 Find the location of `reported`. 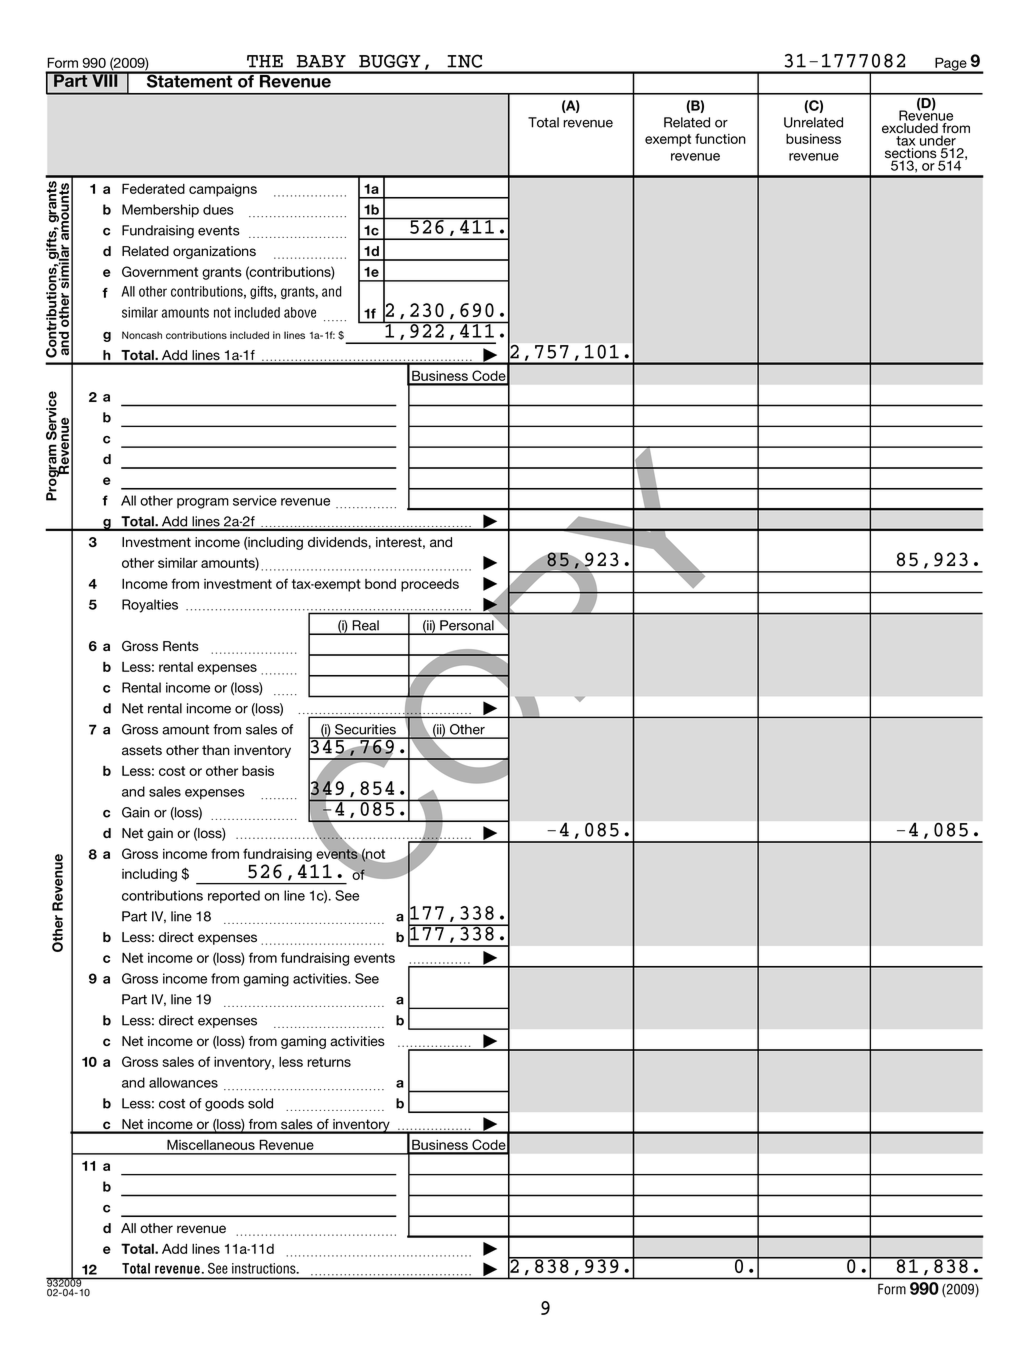

reported is located at coordinates (234, 897).
